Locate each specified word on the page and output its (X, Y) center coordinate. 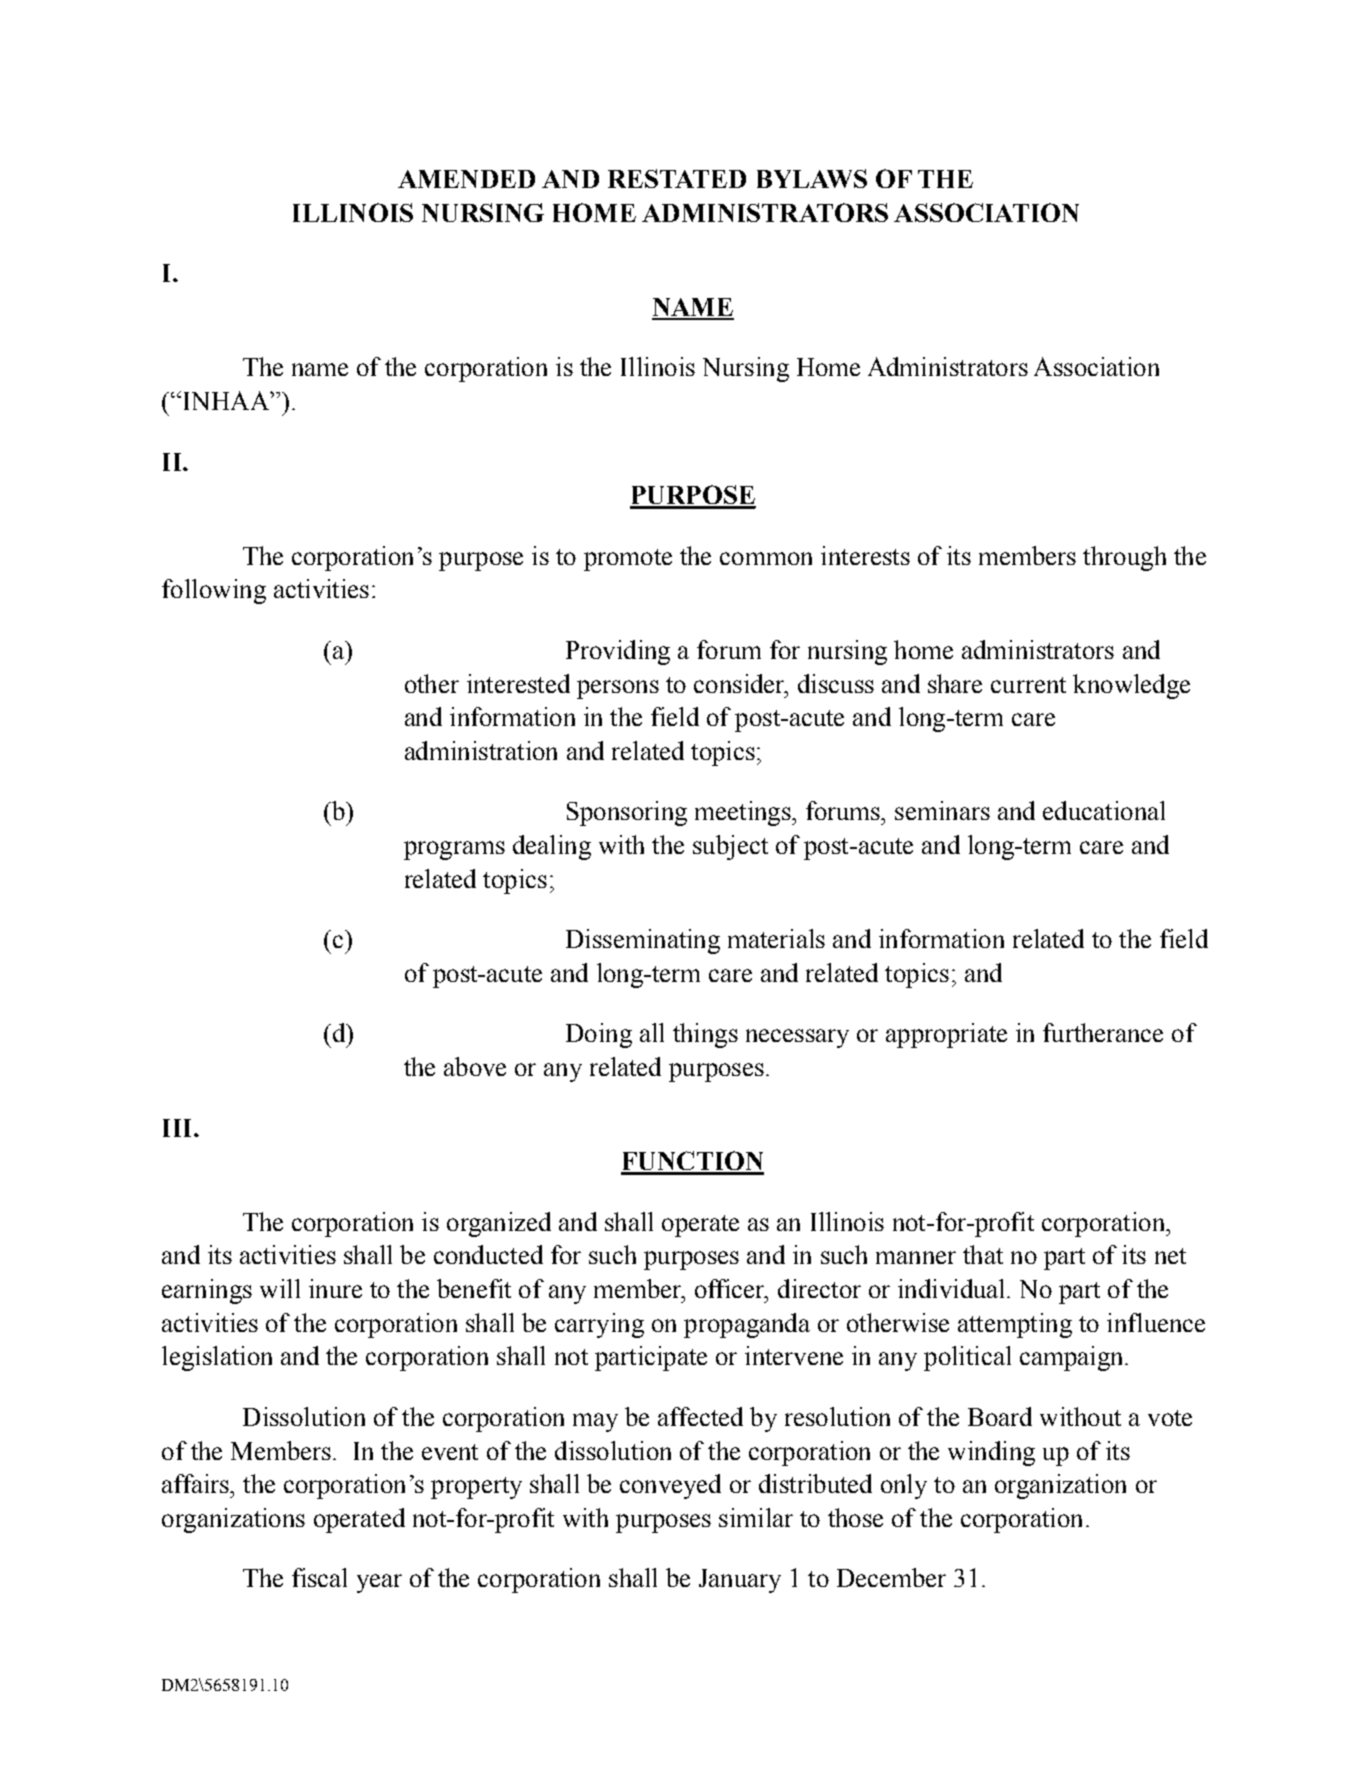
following (214, 591)
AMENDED (466, 179)
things (705, 1035)
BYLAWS (812, 178)
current (1028, 685)
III (179, 1128)
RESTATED (677, 178)
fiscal (319, 1577)
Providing (618, 652)
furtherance (1103, 1032)
